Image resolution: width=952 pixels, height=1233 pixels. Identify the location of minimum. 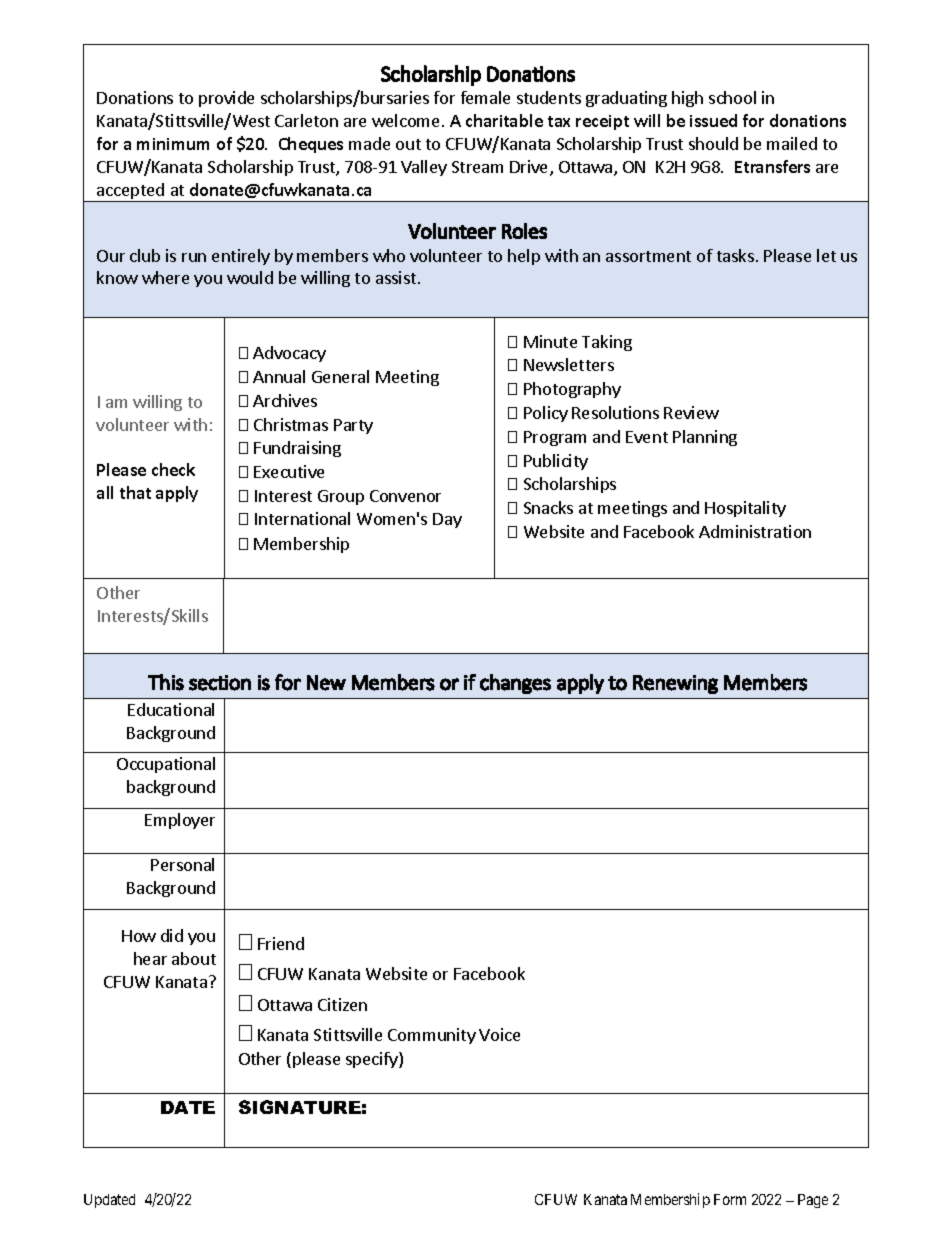
(173, 144).
